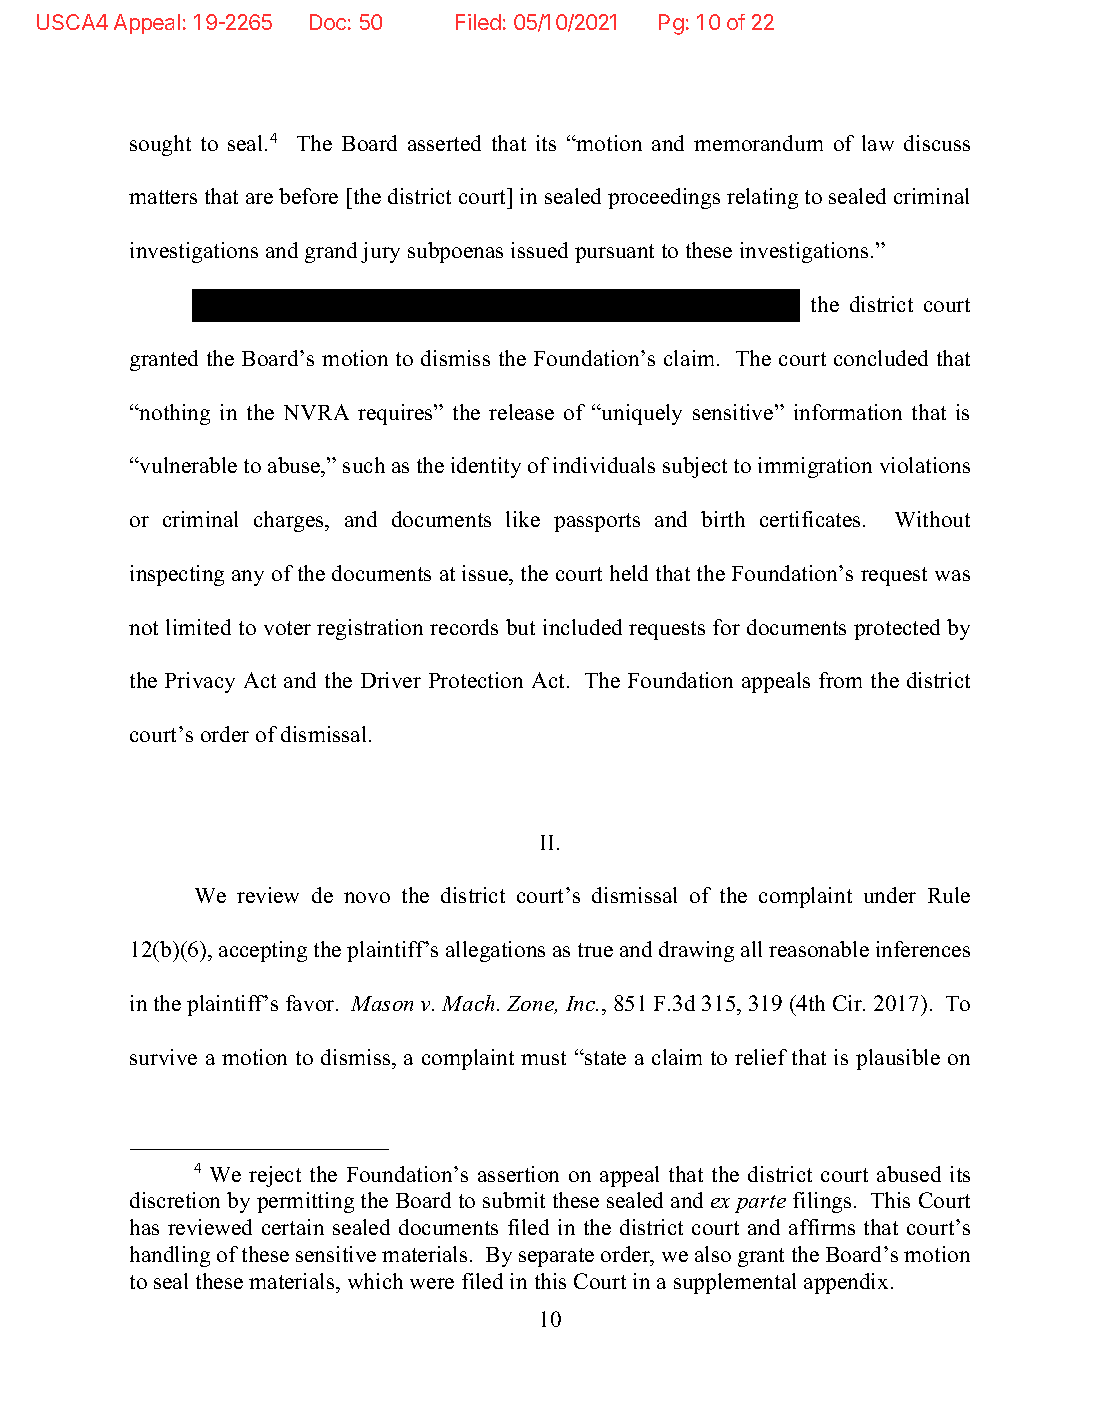 This document has height=1424, width=1101. I want to click on Protection, so click(476, 680).
